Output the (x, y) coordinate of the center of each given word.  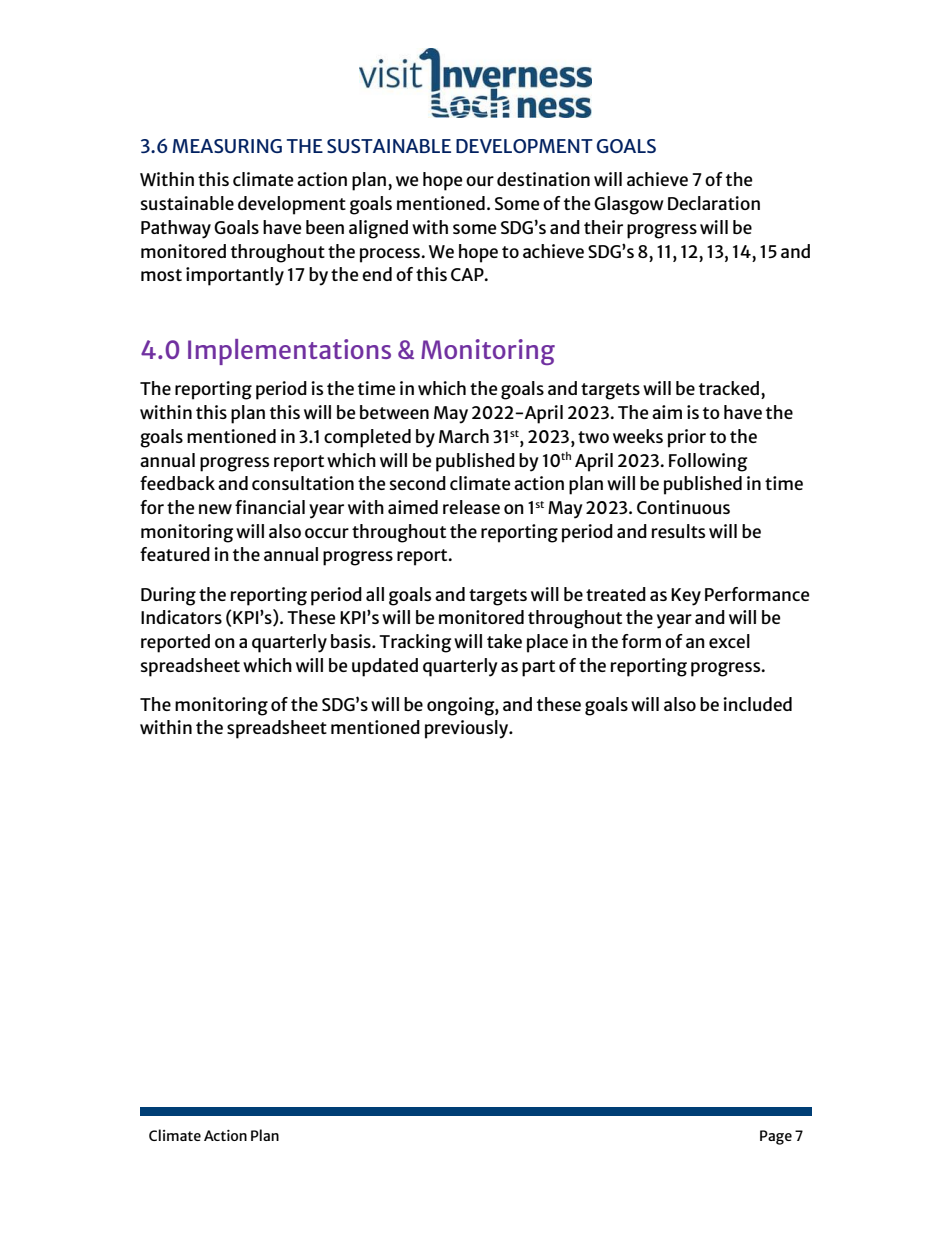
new (215, 509)
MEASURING (227, 146)
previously (468, 729)
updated (385, 667)
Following (708, 462)
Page (776, 1137)
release (471, 507)
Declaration (714, 203)
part (538, 668)
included (757, 704)
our (480, 181)
